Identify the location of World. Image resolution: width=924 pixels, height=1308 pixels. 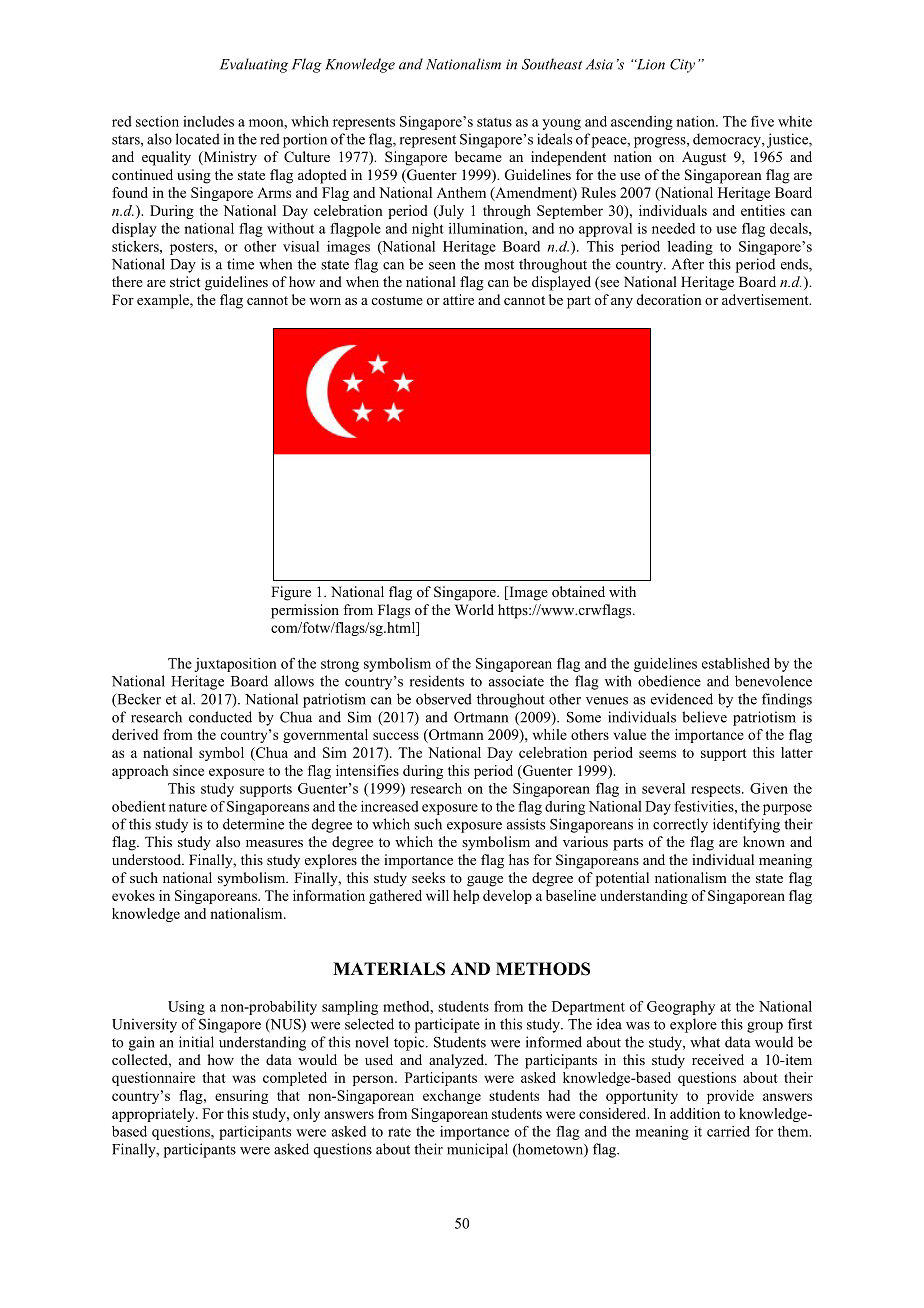
(474, 609).
